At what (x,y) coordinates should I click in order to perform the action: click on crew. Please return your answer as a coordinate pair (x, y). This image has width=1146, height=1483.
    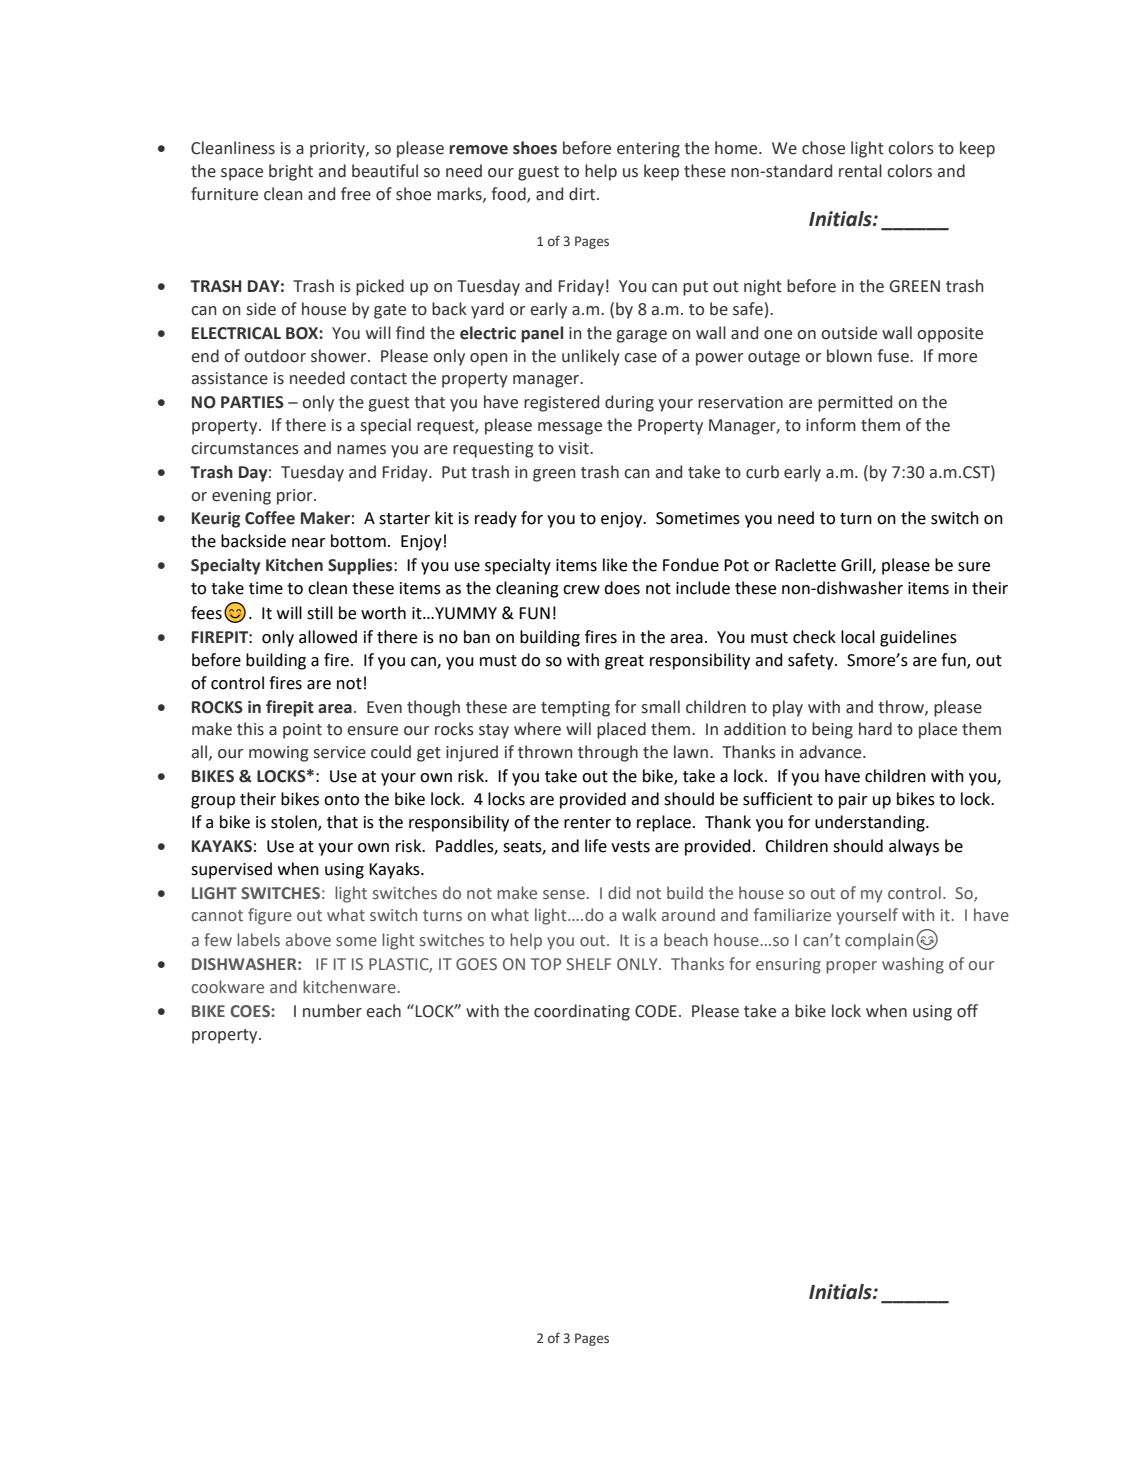
    Looking at the image, I should click on (581, 590).
